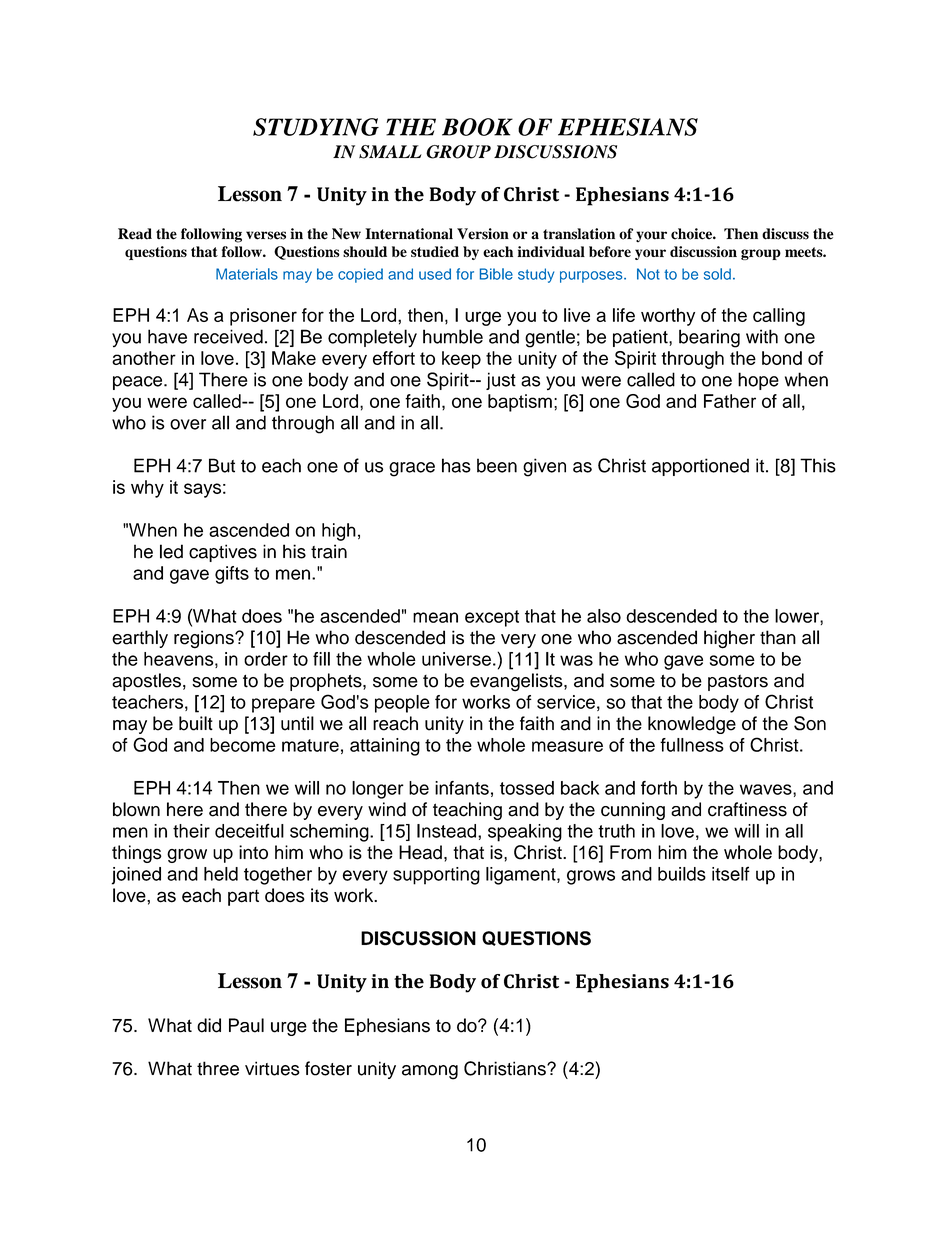  I want to click on their, so click(191, 831).
